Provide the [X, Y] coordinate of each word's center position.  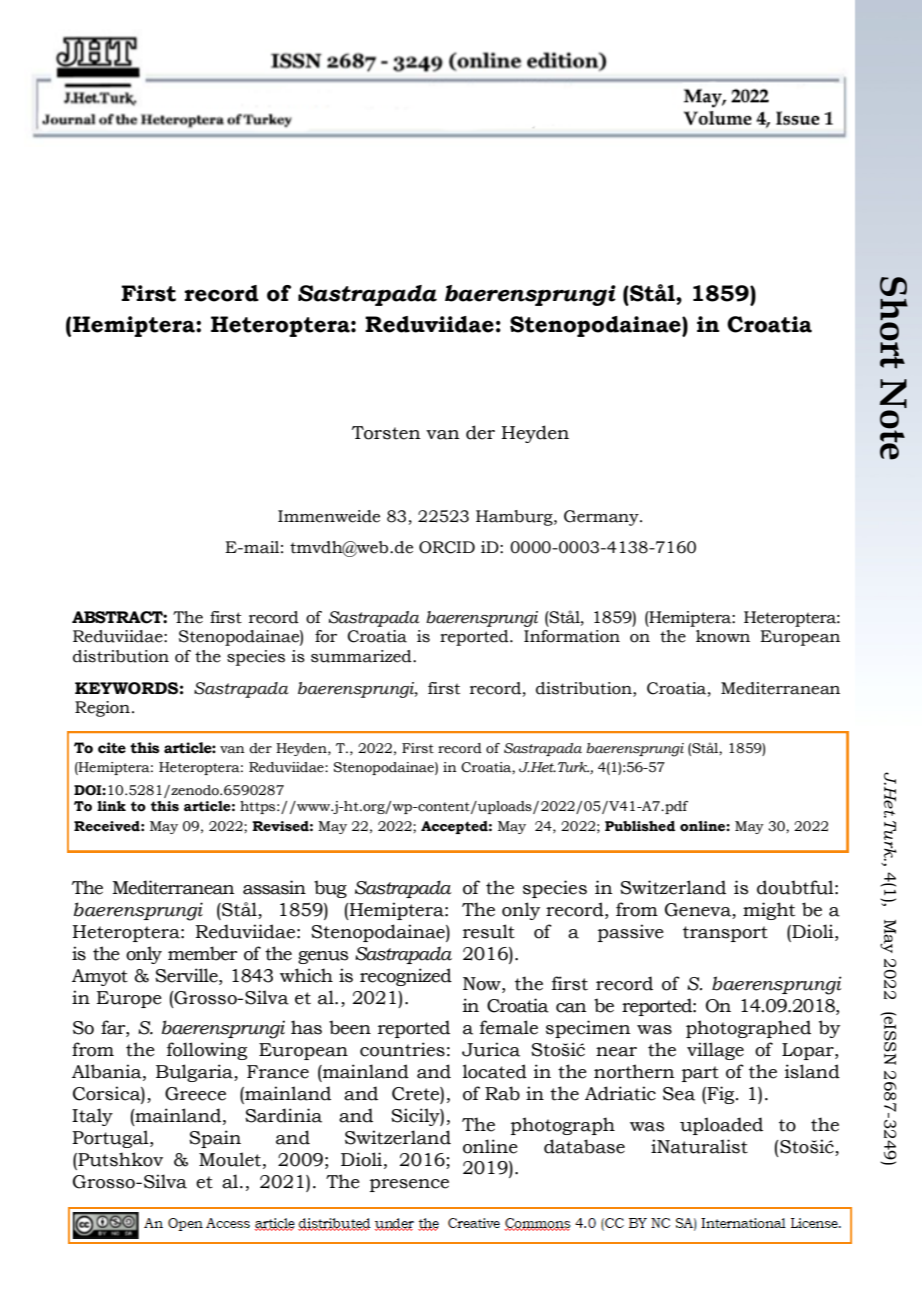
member [202, 953]
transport [725, 934]
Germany [602, 518]
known [723, 636]
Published [640, 826]
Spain [215, 1139]
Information [572, 636]
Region [102, 709]
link [111, 806]
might [769, 911]
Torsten [386, 433]
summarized [362, 656]
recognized [406, 977]
